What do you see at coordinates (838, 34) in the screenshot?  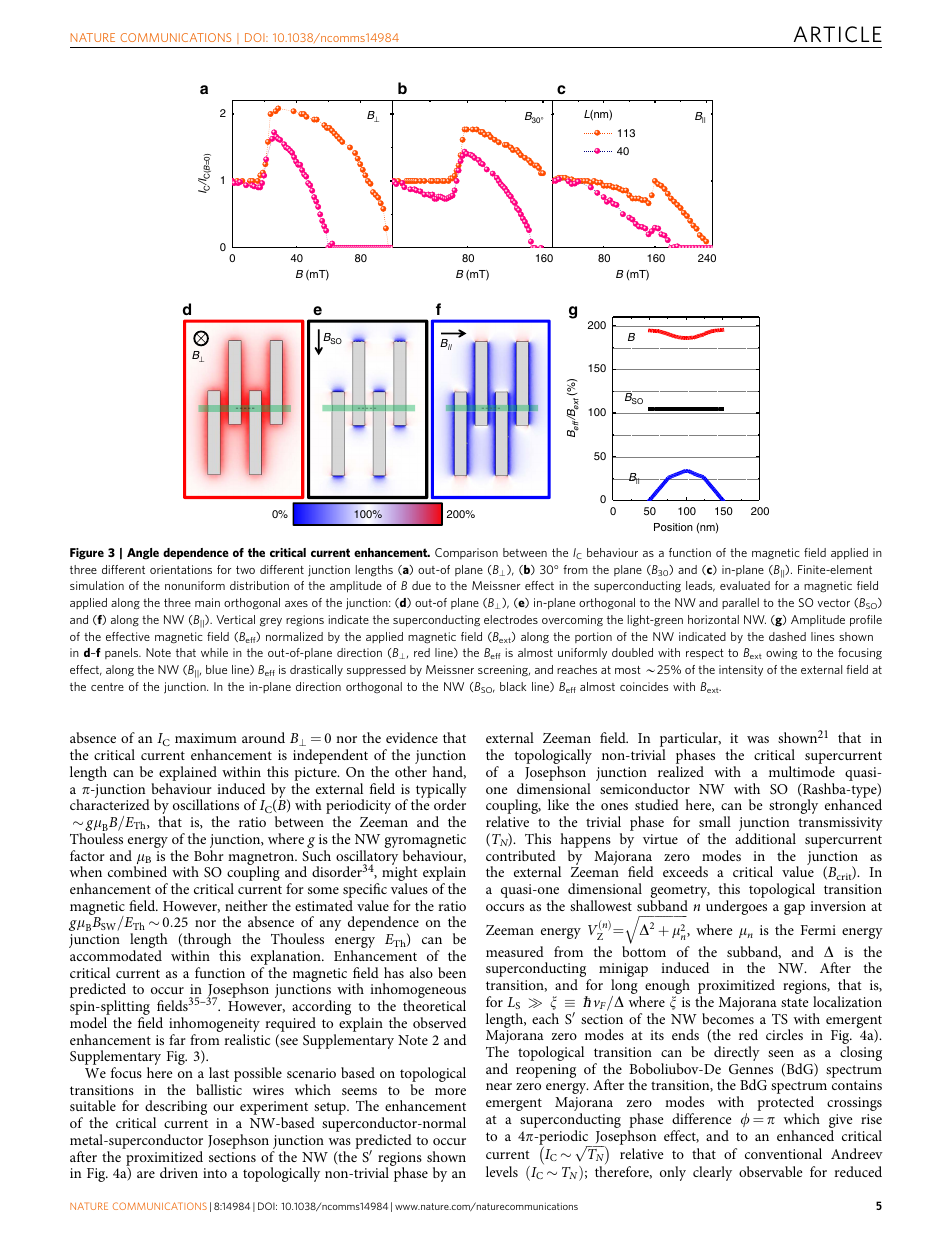 I see `ARTICLE` at bounding box center [838, 34].
